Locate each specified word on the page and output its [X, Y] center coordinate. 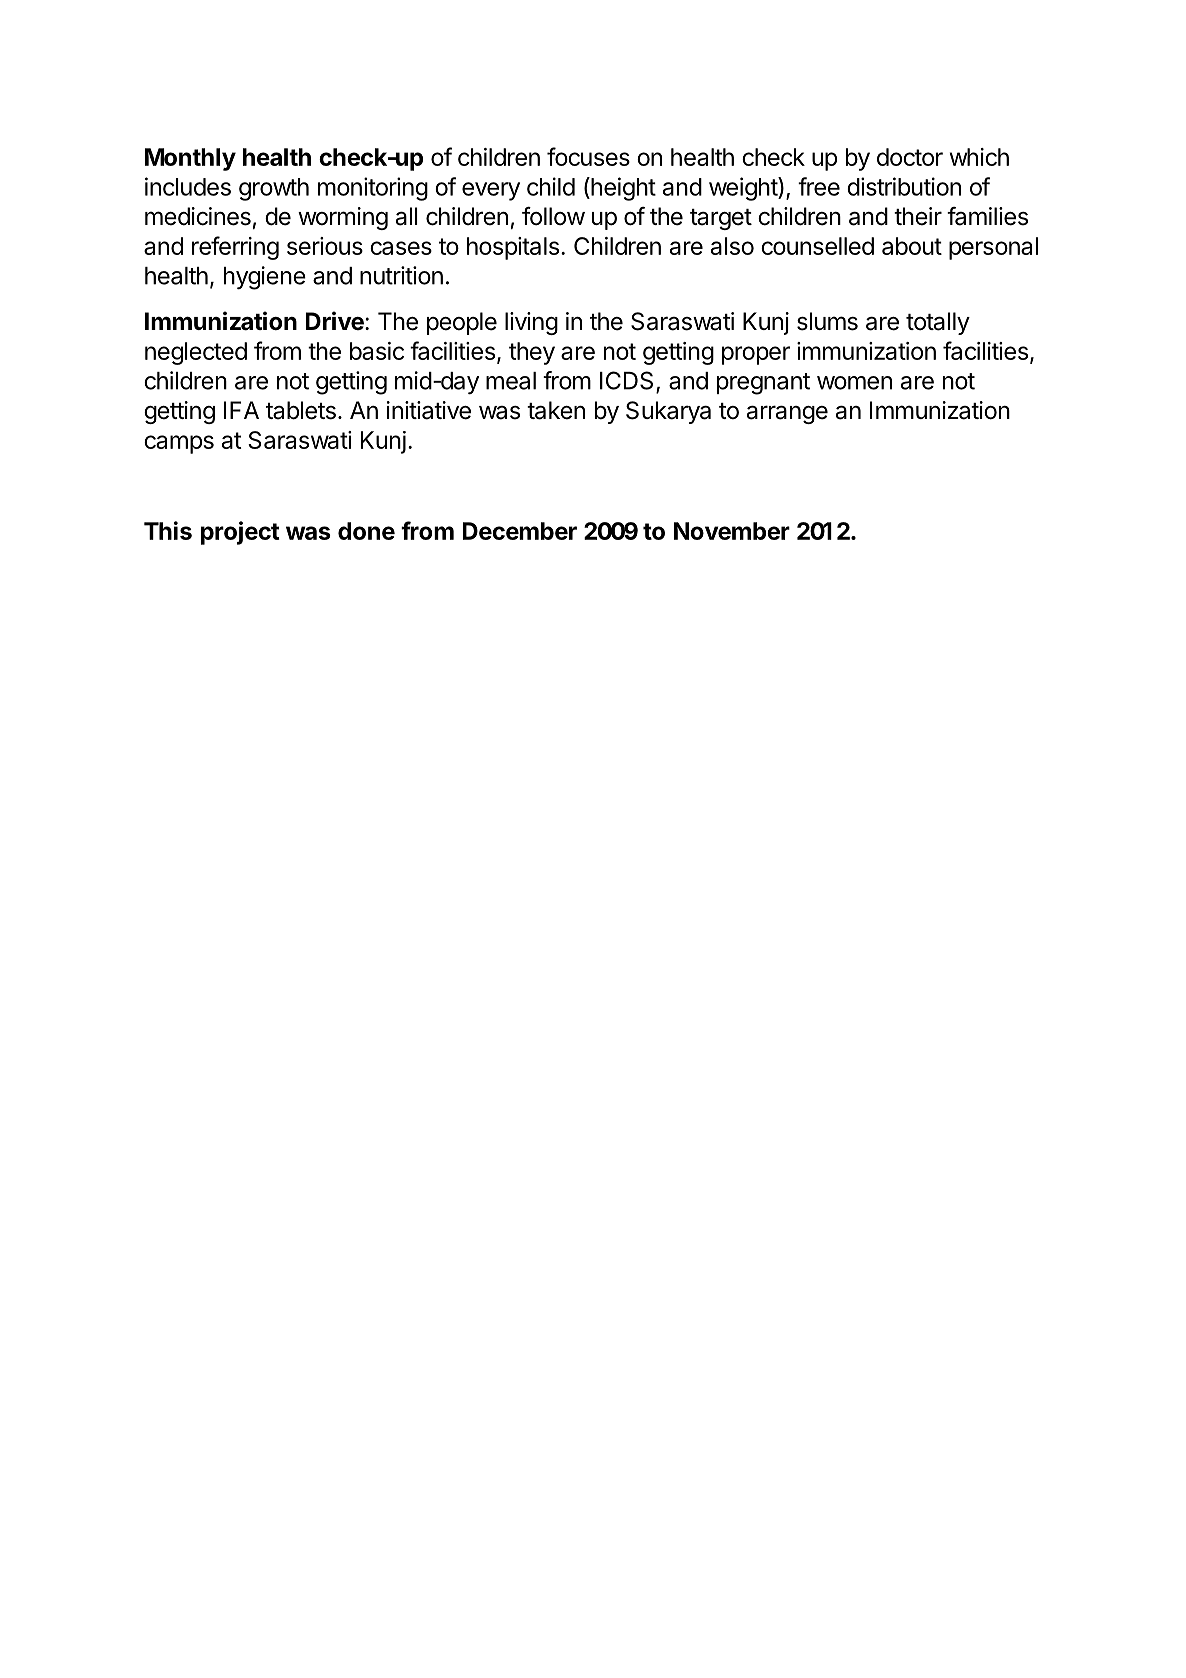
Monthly [190, 159]
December [520, 531]
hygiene [265, 278]
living [531, 323]
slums [827, 321]
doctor [910, 157]
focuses [588, 156]
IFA [241, 410]
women [854, 383]
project [240, 533]
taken [556, 410]
